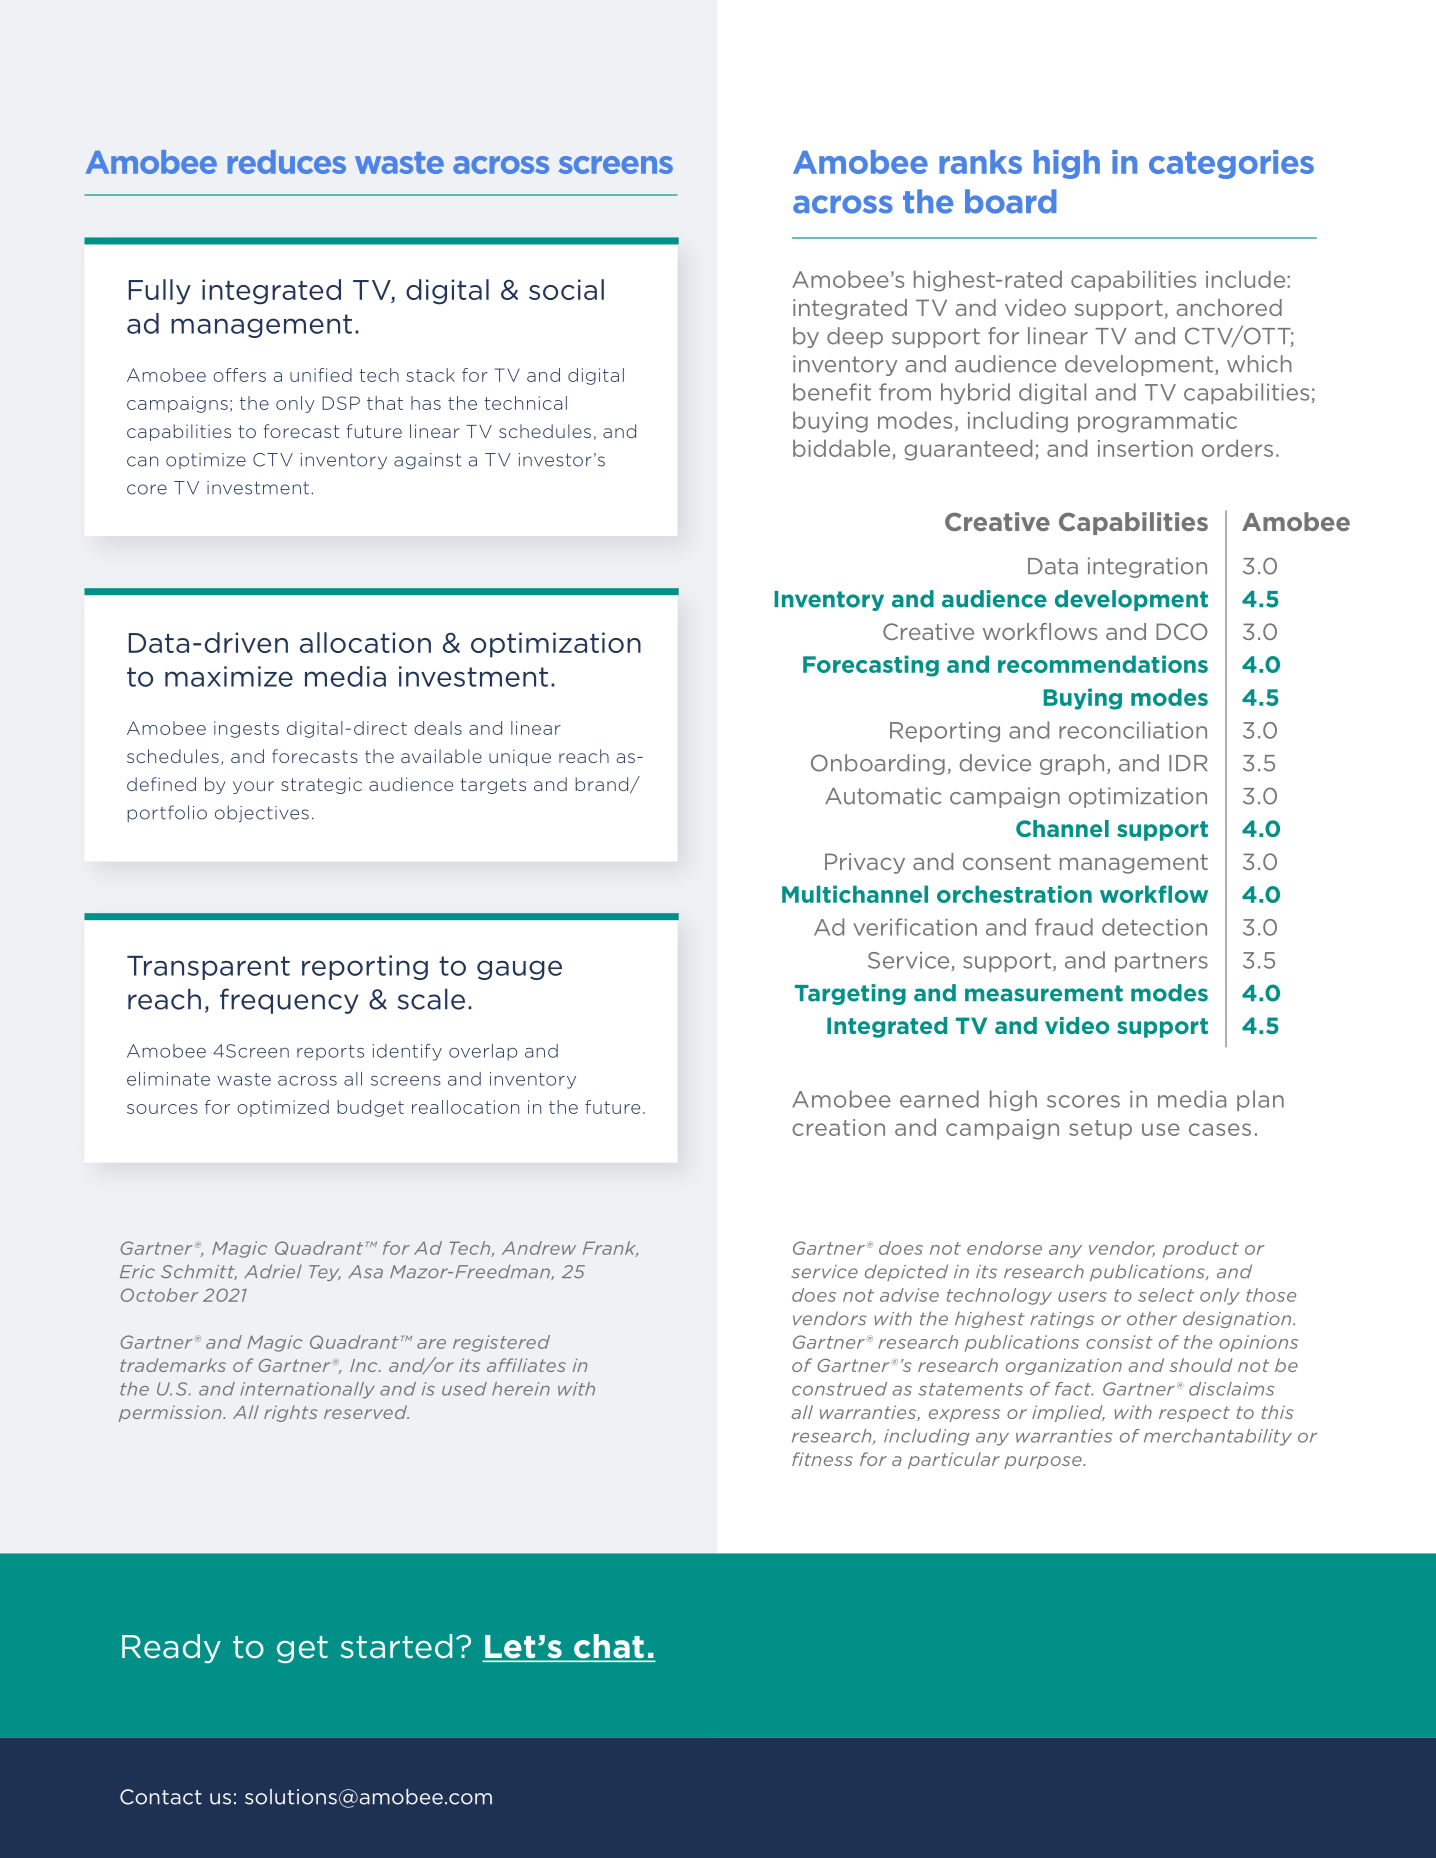 Image resolution: width=1436 pixels, height=1858 pixels. I want to click on reduces, so click(286, 162).
